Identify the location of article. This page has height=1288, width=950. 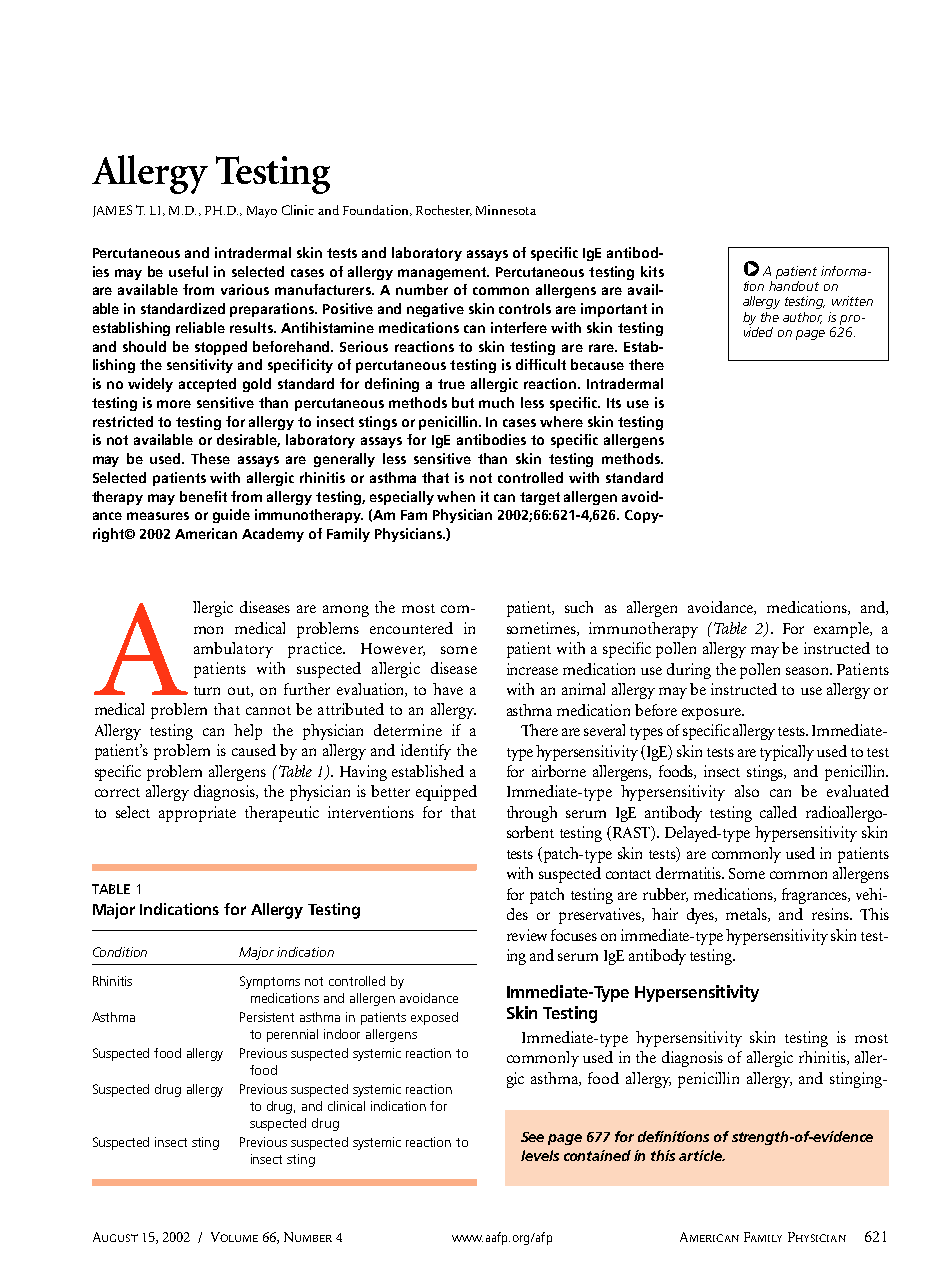
(701, 1155).
